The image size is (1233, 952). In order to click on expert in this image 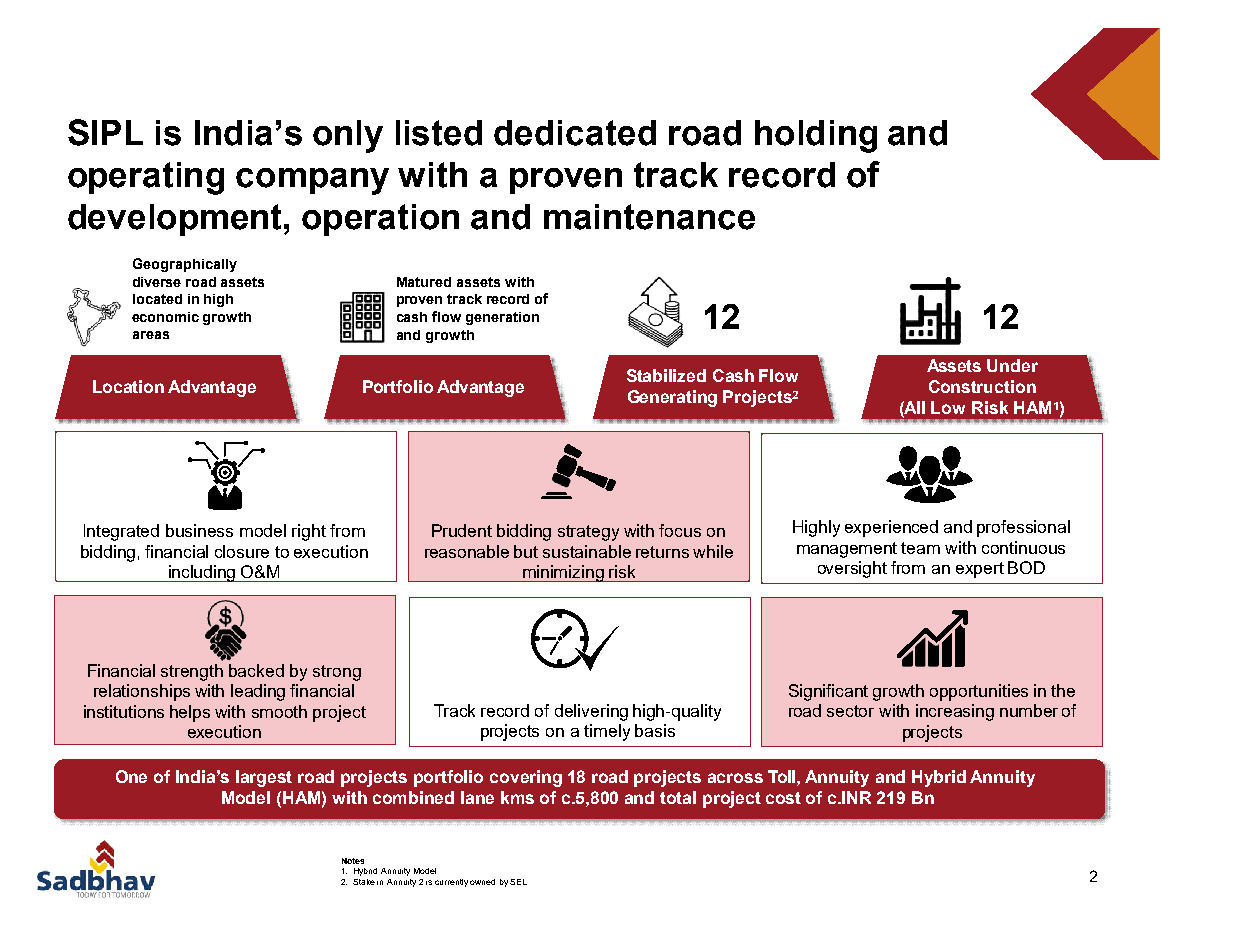, I will do `click(980, 570)`.
